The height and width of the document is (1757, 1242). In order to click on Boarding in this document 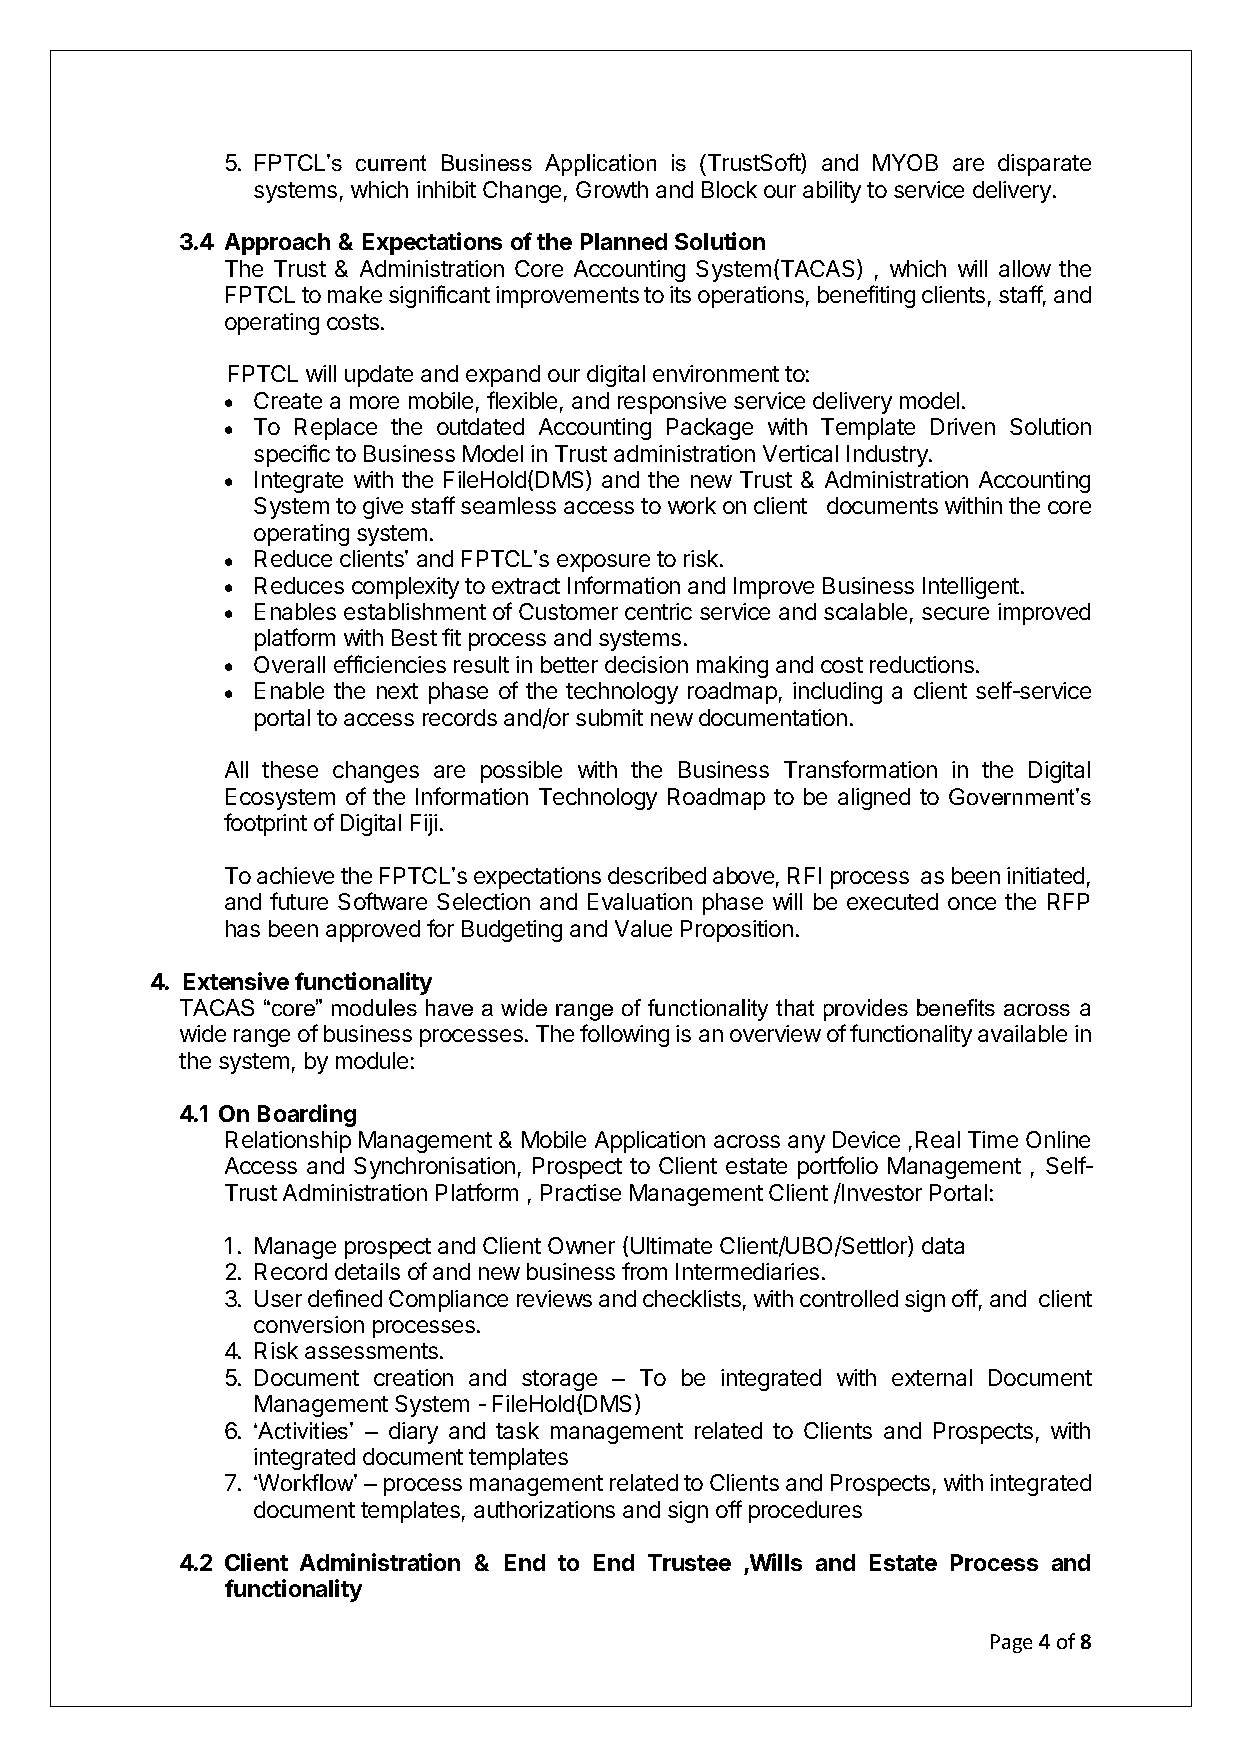, I will do `click(307, 1115)`.
